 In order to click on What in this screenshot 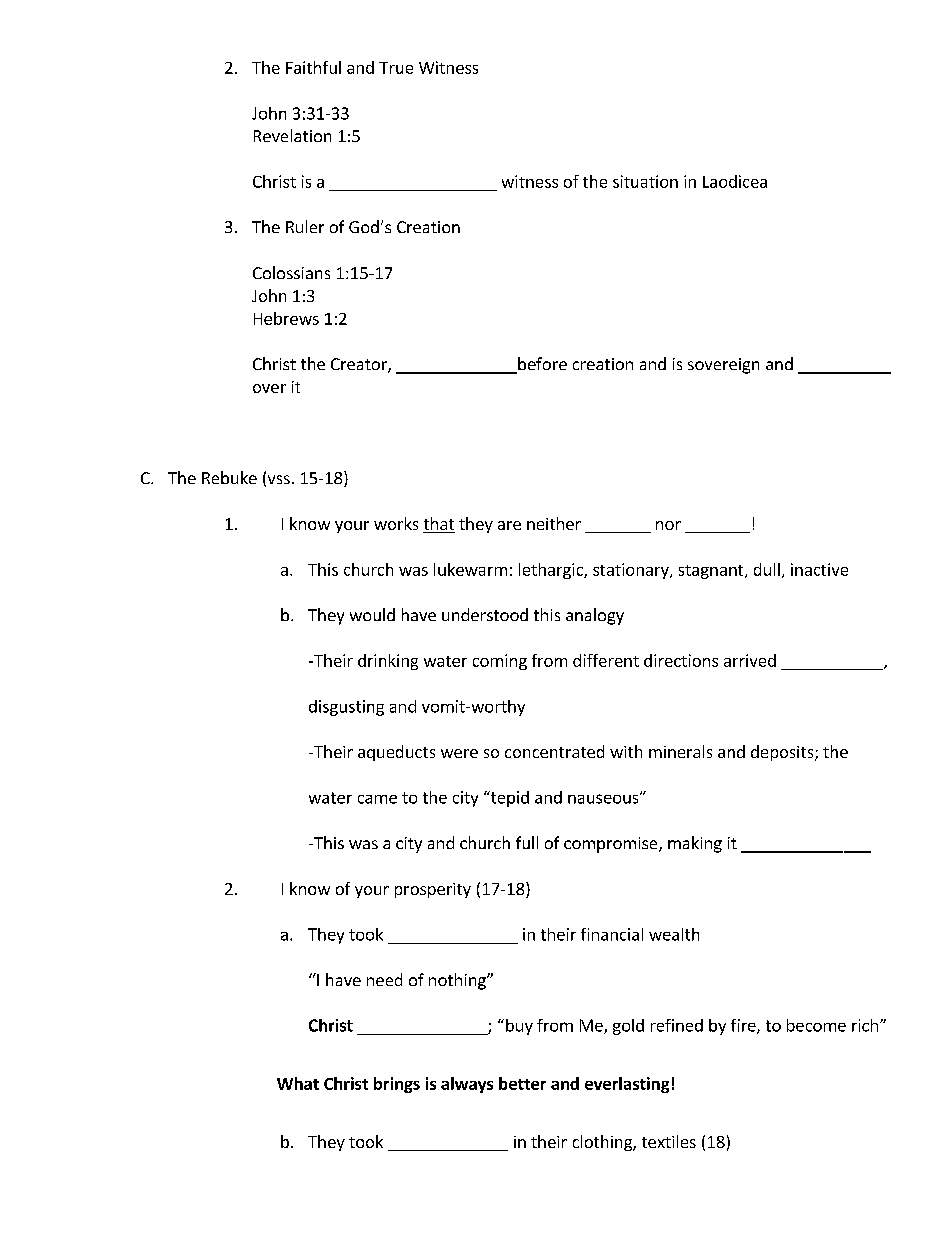, I will do `click(298, 1083)`.
